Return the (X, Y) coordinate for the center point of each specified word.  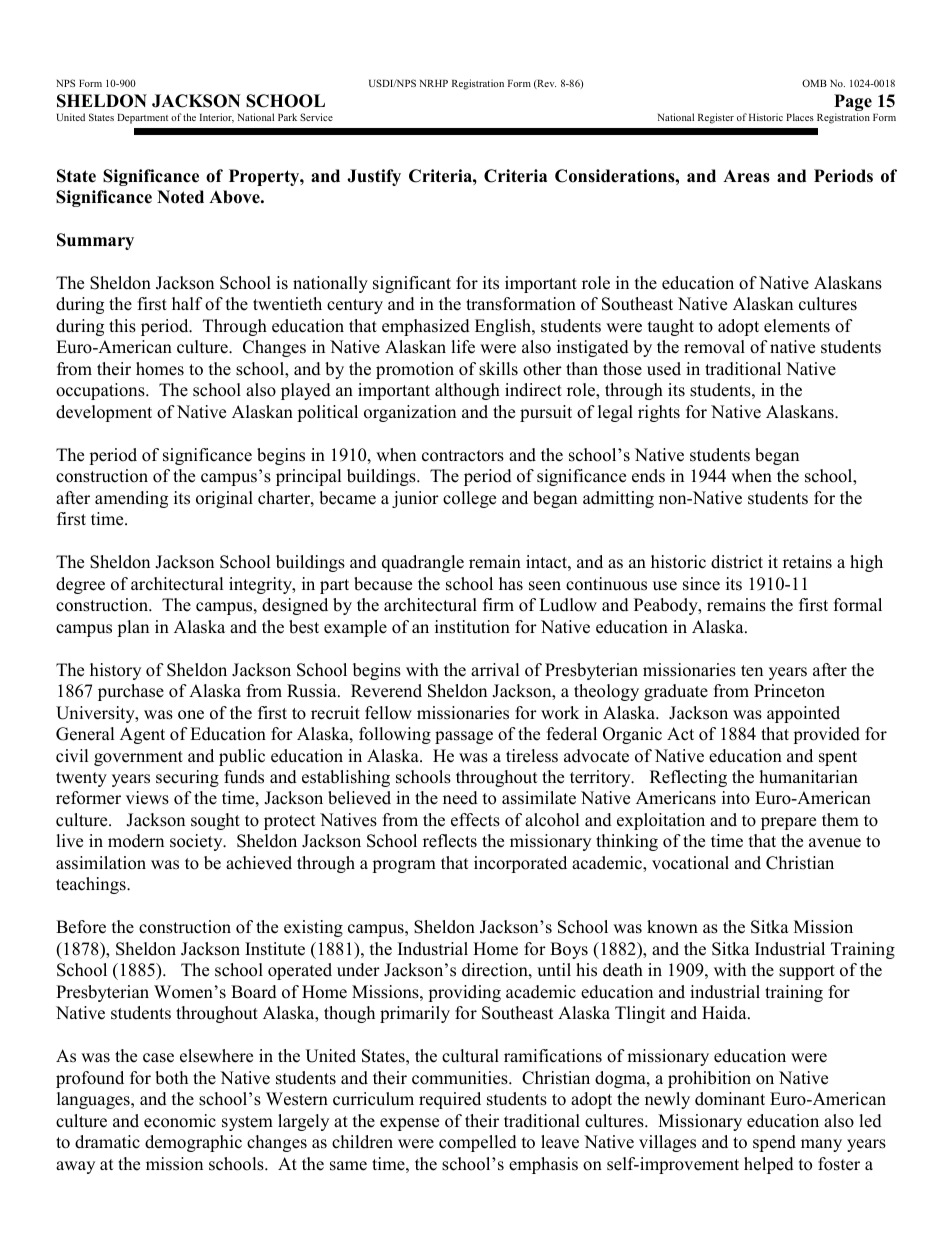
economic (180, 1121)
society (197, 842)
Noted (180, 197)
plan (133, 628)
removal (714, 347)
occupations (101, 391)
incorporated (520, 864)
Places (800, 117)
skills (498, 369)
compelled (478, 1143)
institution (472, 627)
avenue (835, 843)
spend (774, 1143)
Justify (374, 177)
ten (752, 671)
